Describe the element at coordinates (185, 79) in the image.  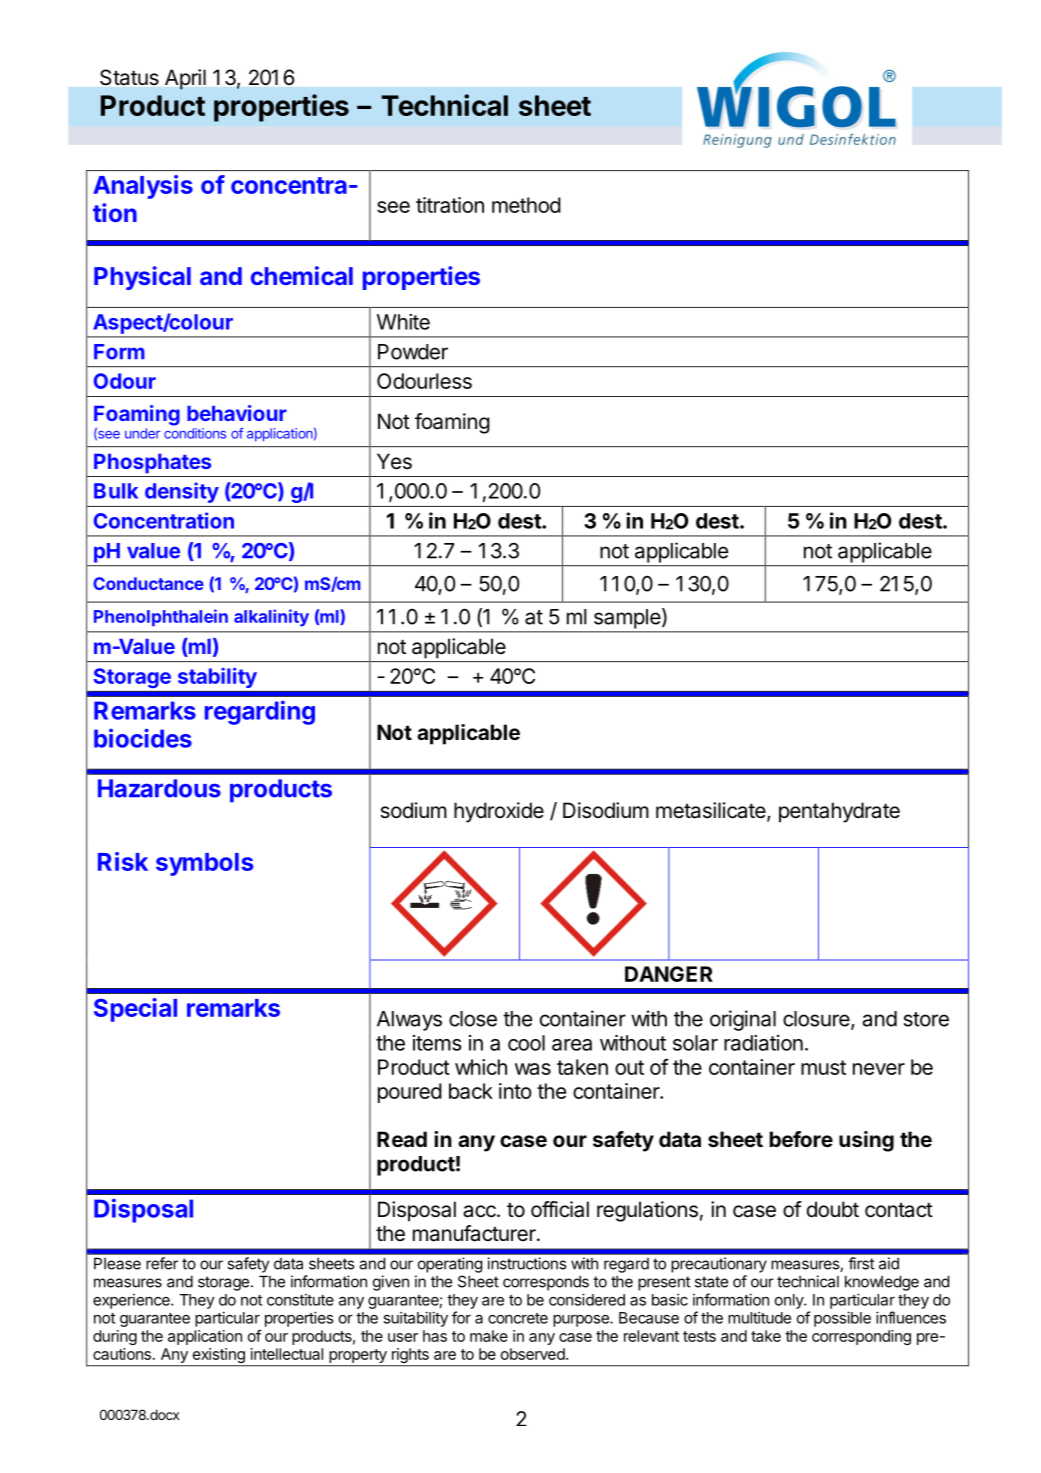
I see `April` at that location.
